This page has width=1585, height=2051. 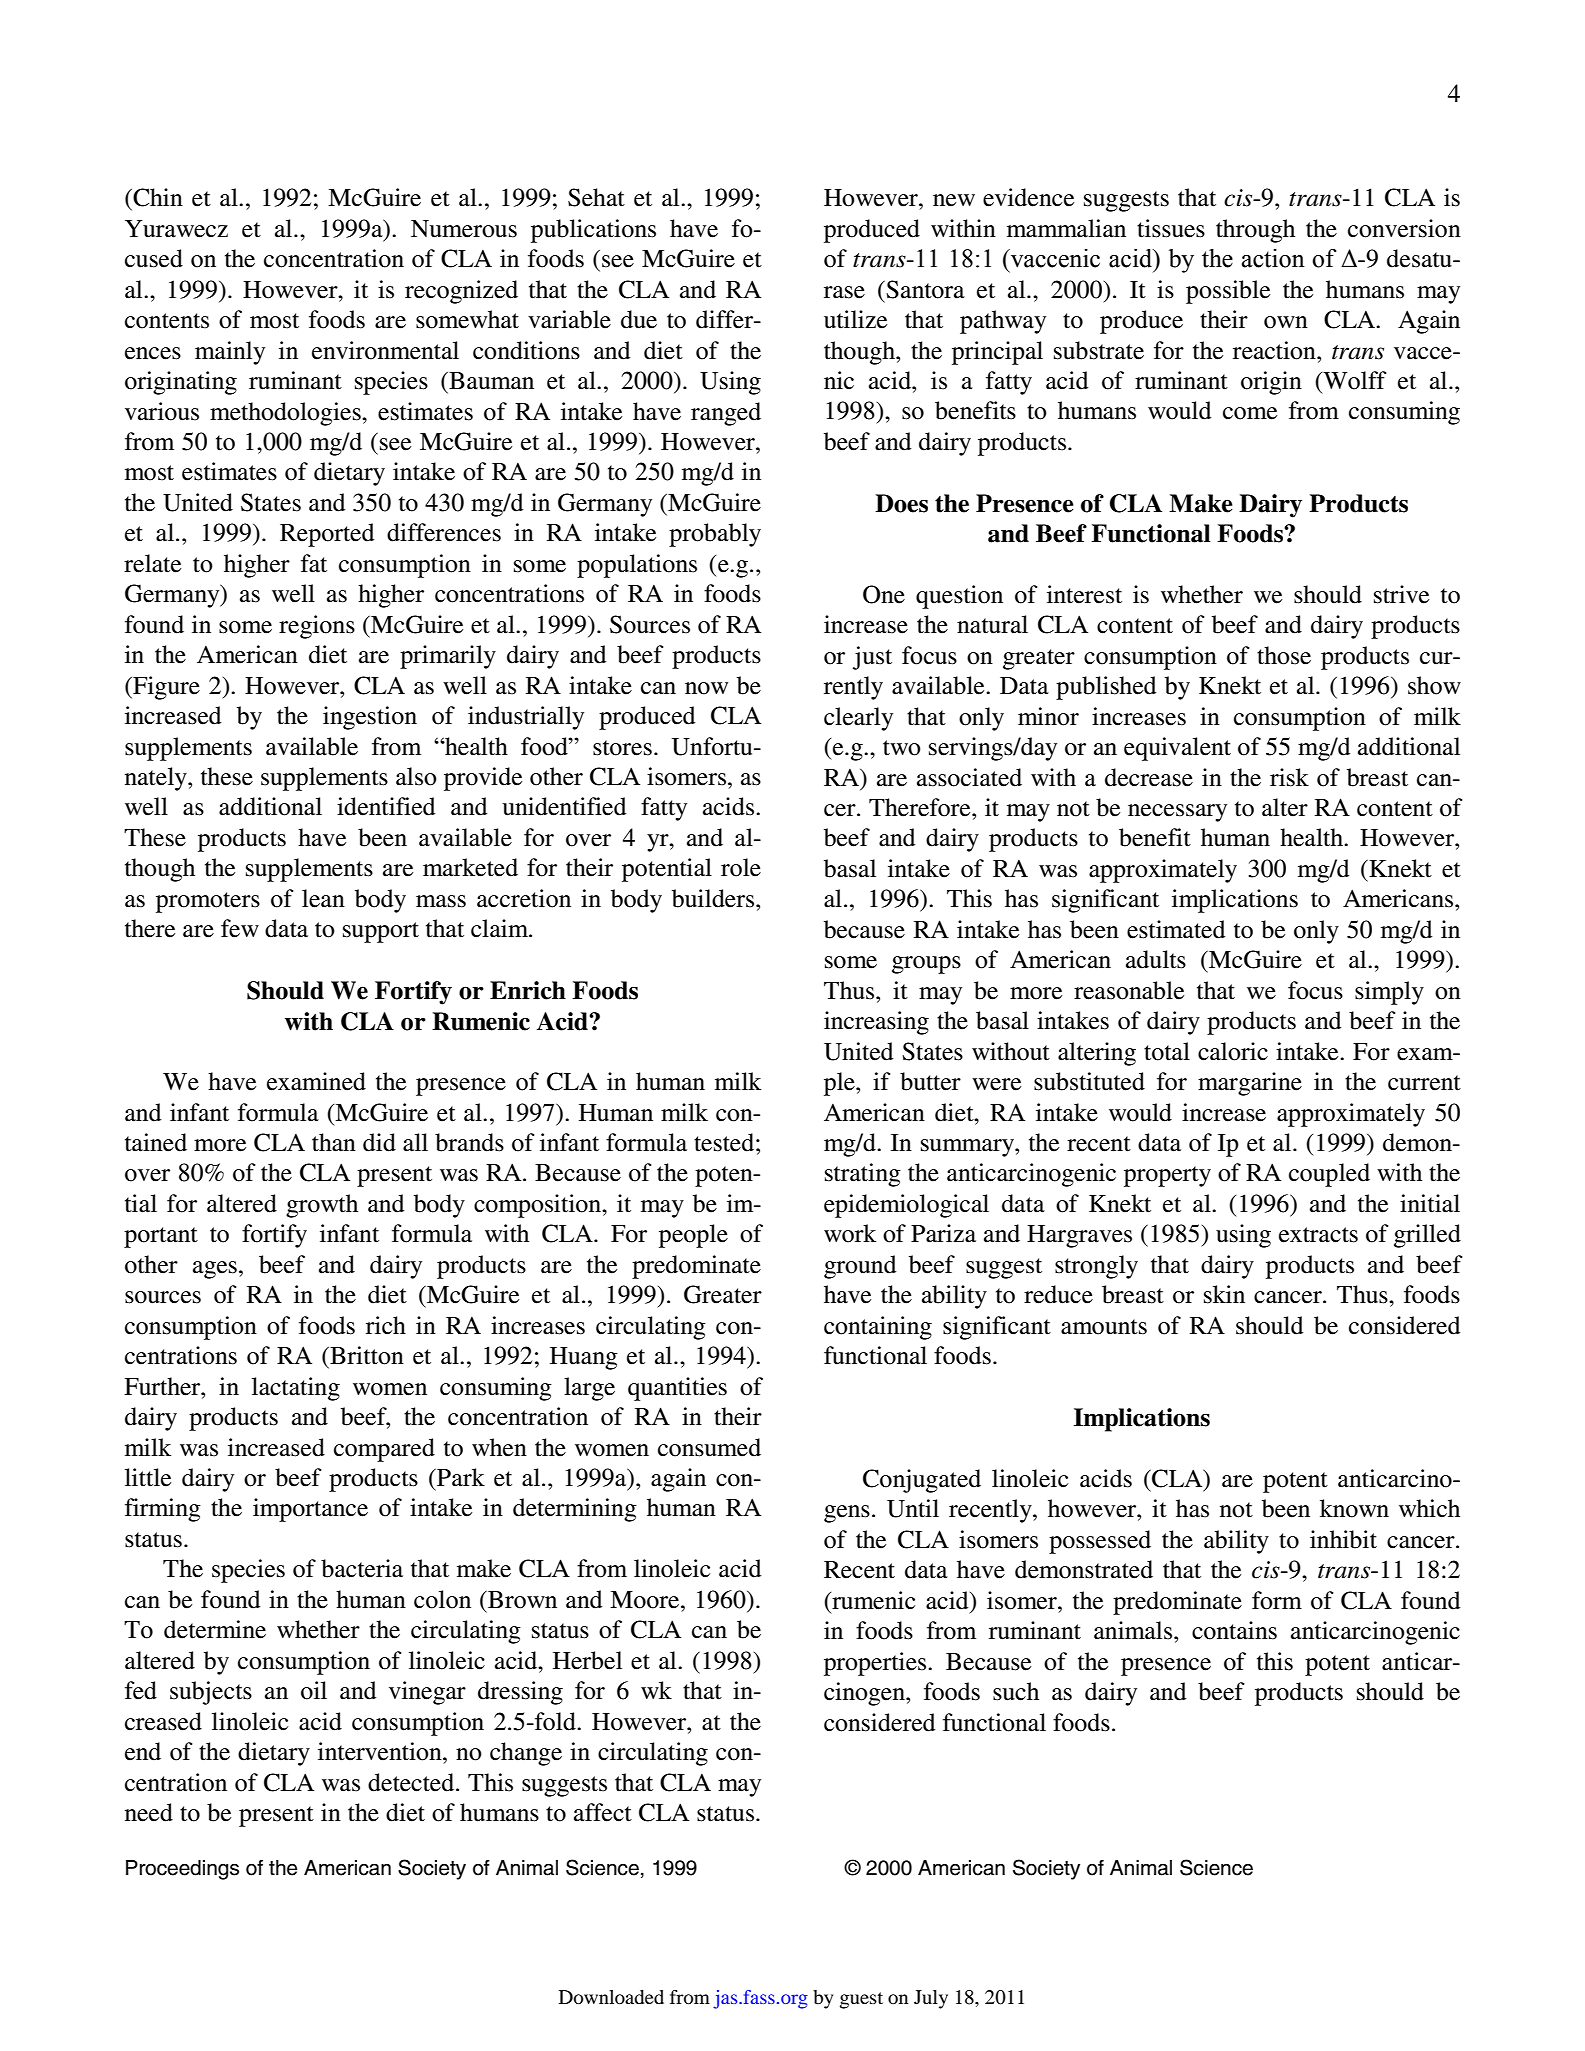 What do you see at coordinates (1318, 1235) in the page?
I see `extracts` at bounding box center [1318, 1235].
